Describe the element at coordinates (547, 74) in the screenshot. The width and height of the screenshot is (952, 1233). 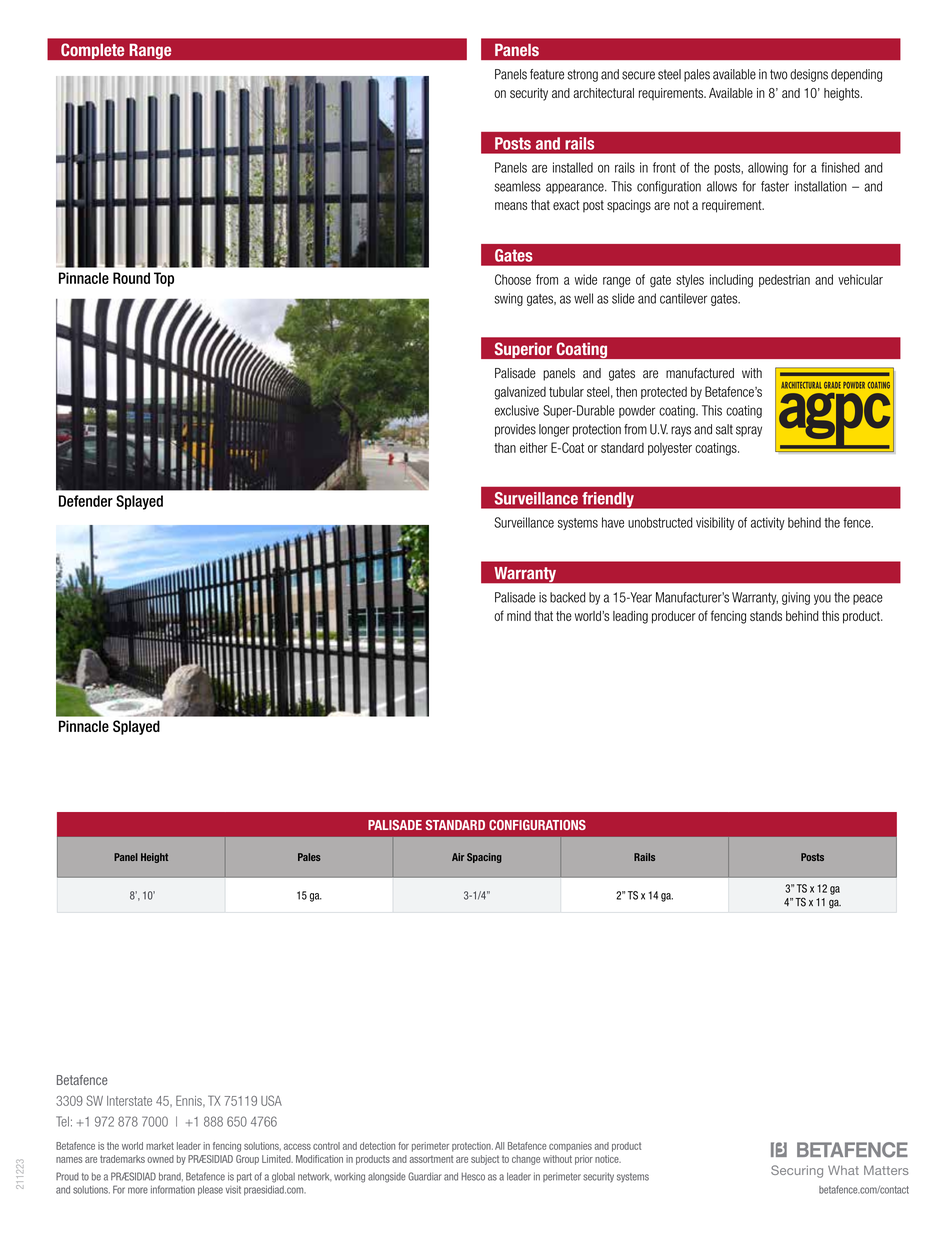
I see `feature` at that location.
